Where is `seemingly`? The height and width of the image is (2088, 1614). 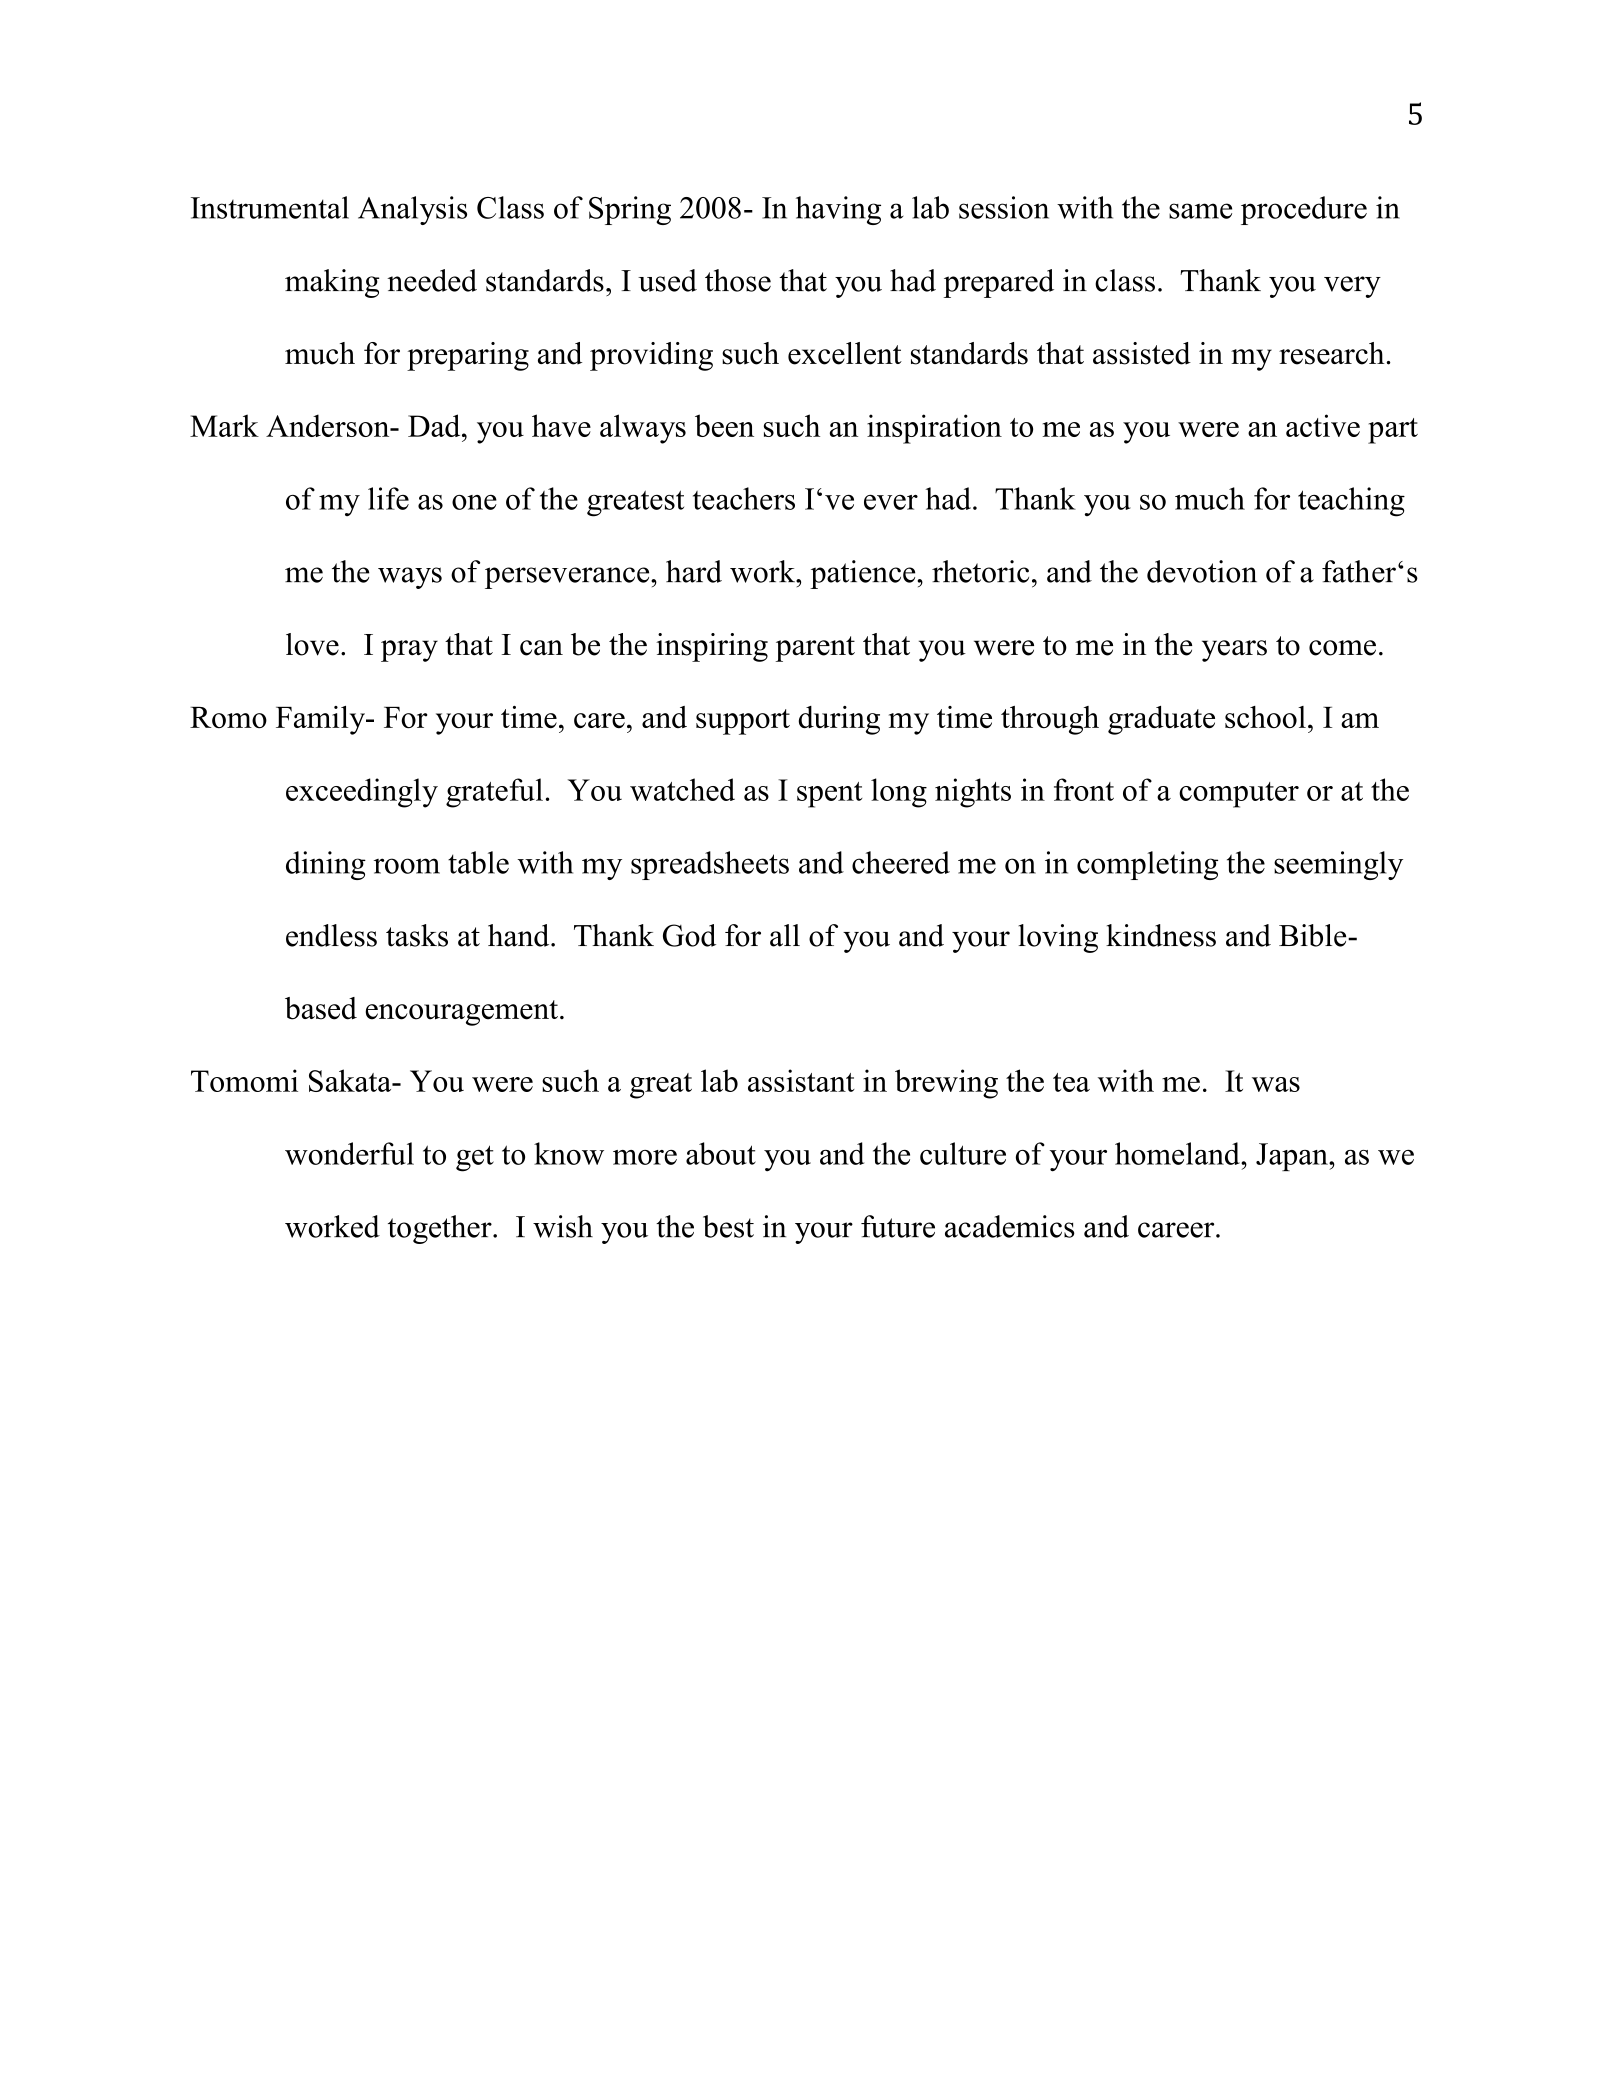
seemingly is located at coordinates (1338, 865).
